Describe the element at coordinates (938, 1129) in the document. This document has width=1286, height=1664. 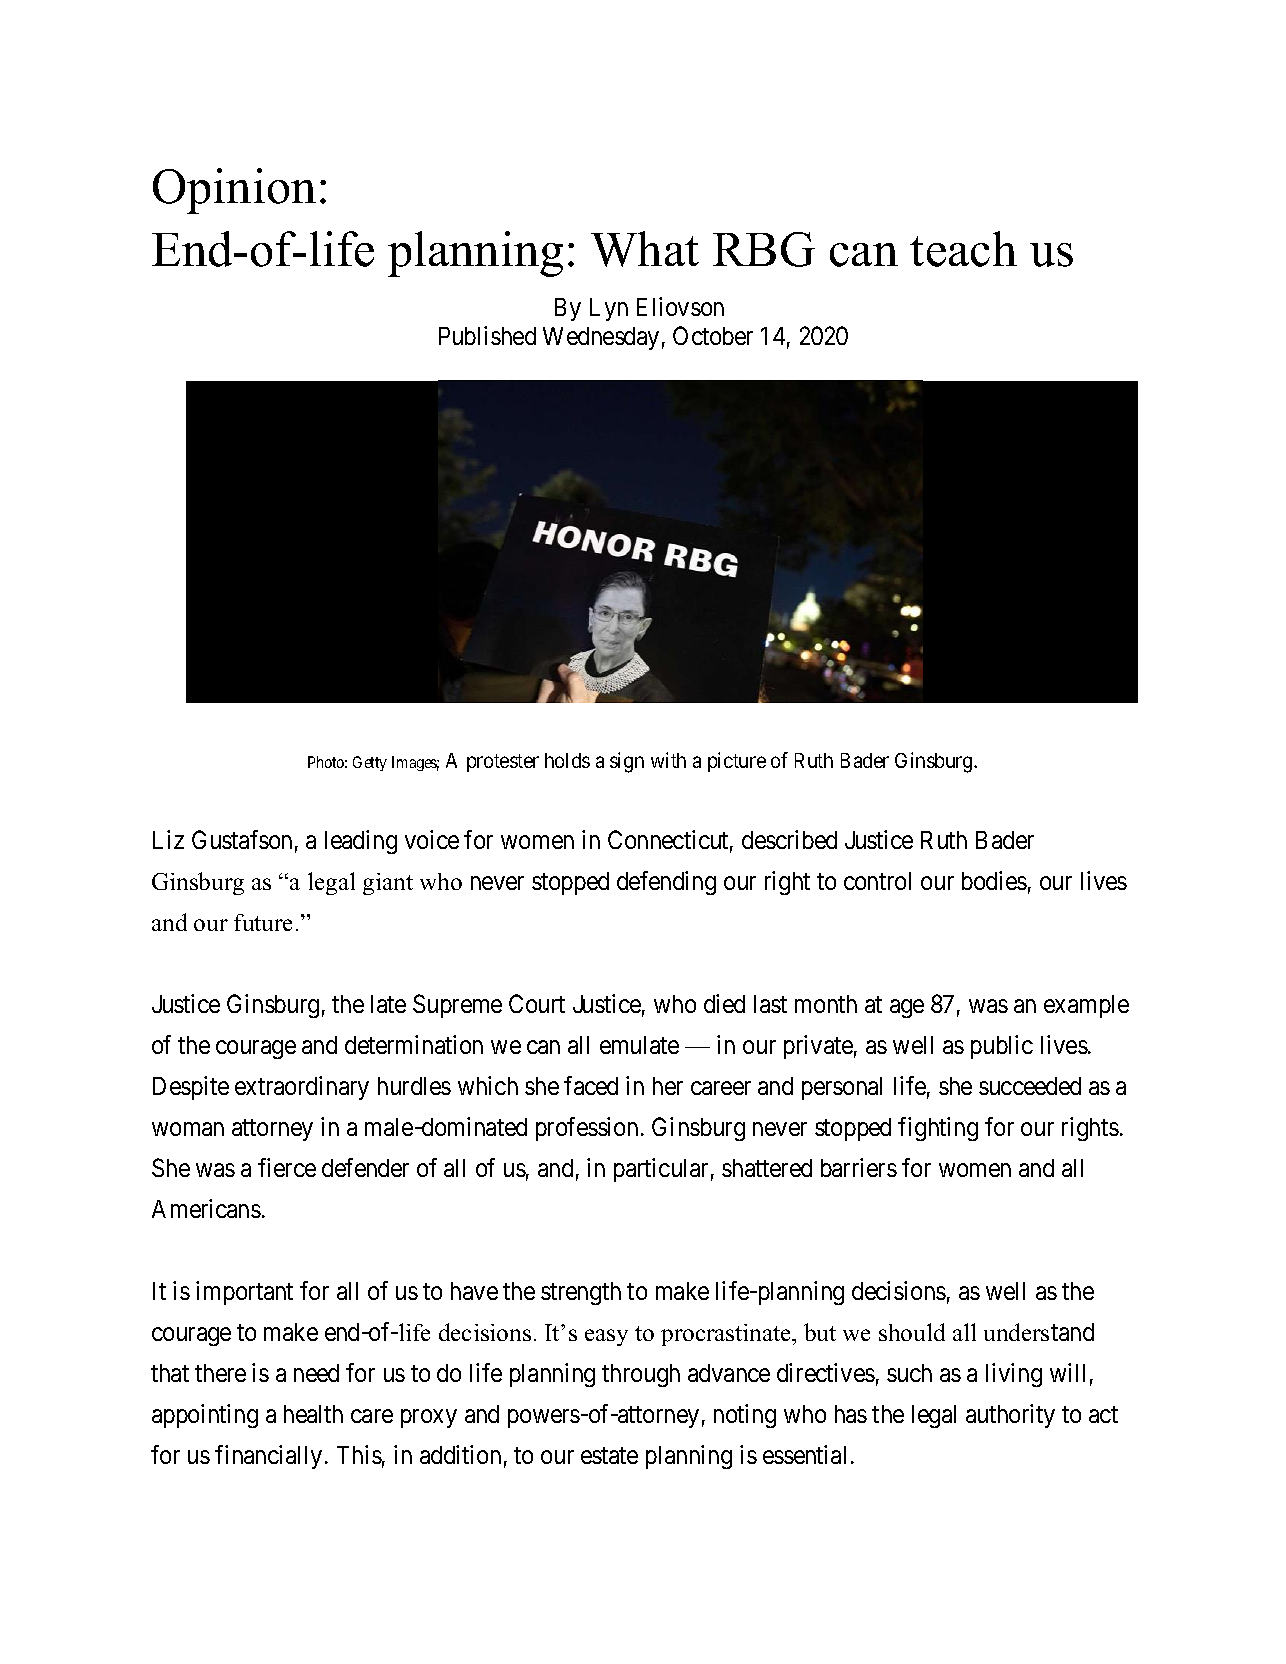
I see `fighting` at that location.
